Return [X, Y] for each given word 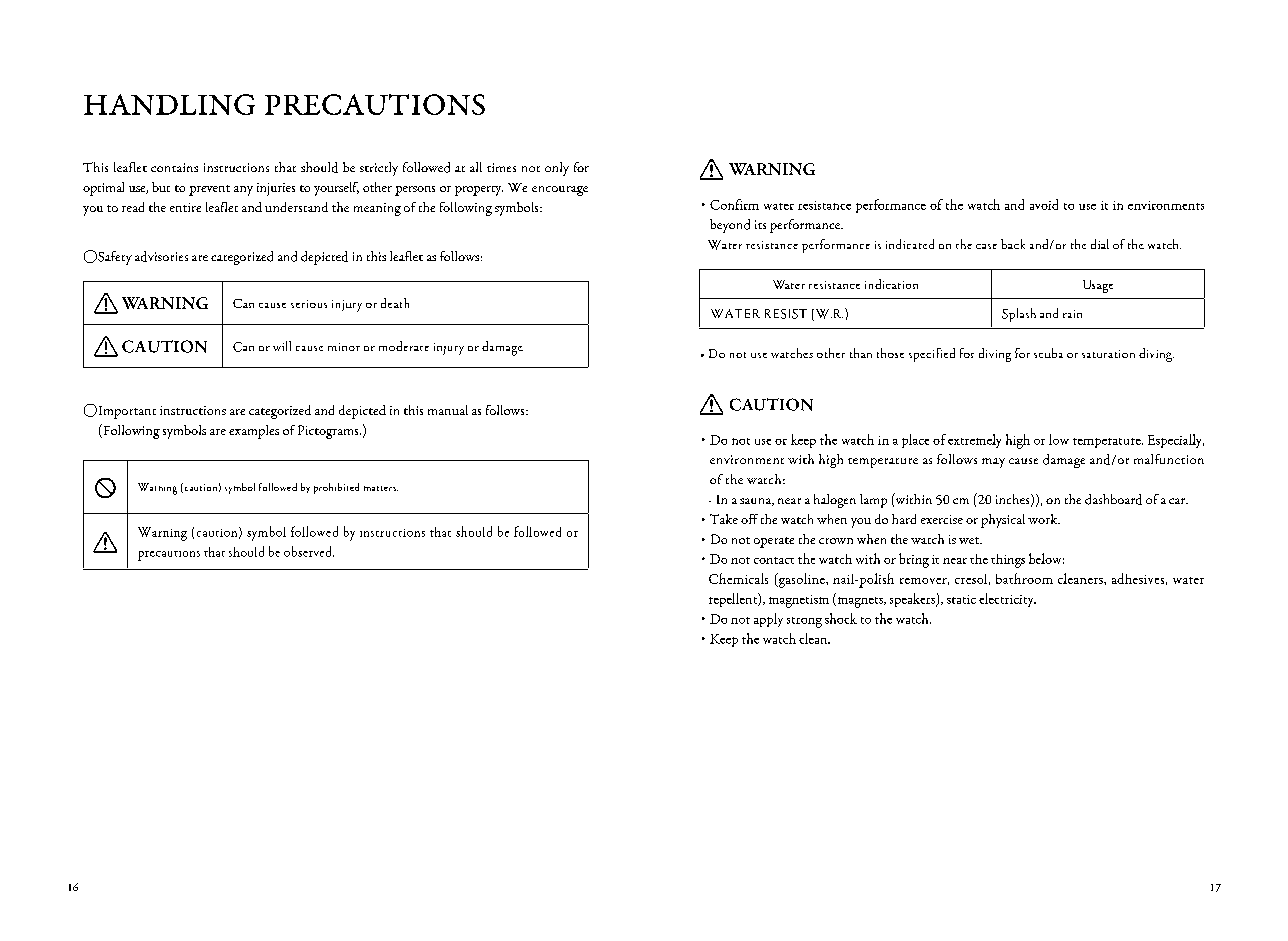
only [557, 169]
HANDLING [169, 104]
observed [309, 551]
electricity [1007, 600]
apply [768, 620]
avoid [1044, 204]
